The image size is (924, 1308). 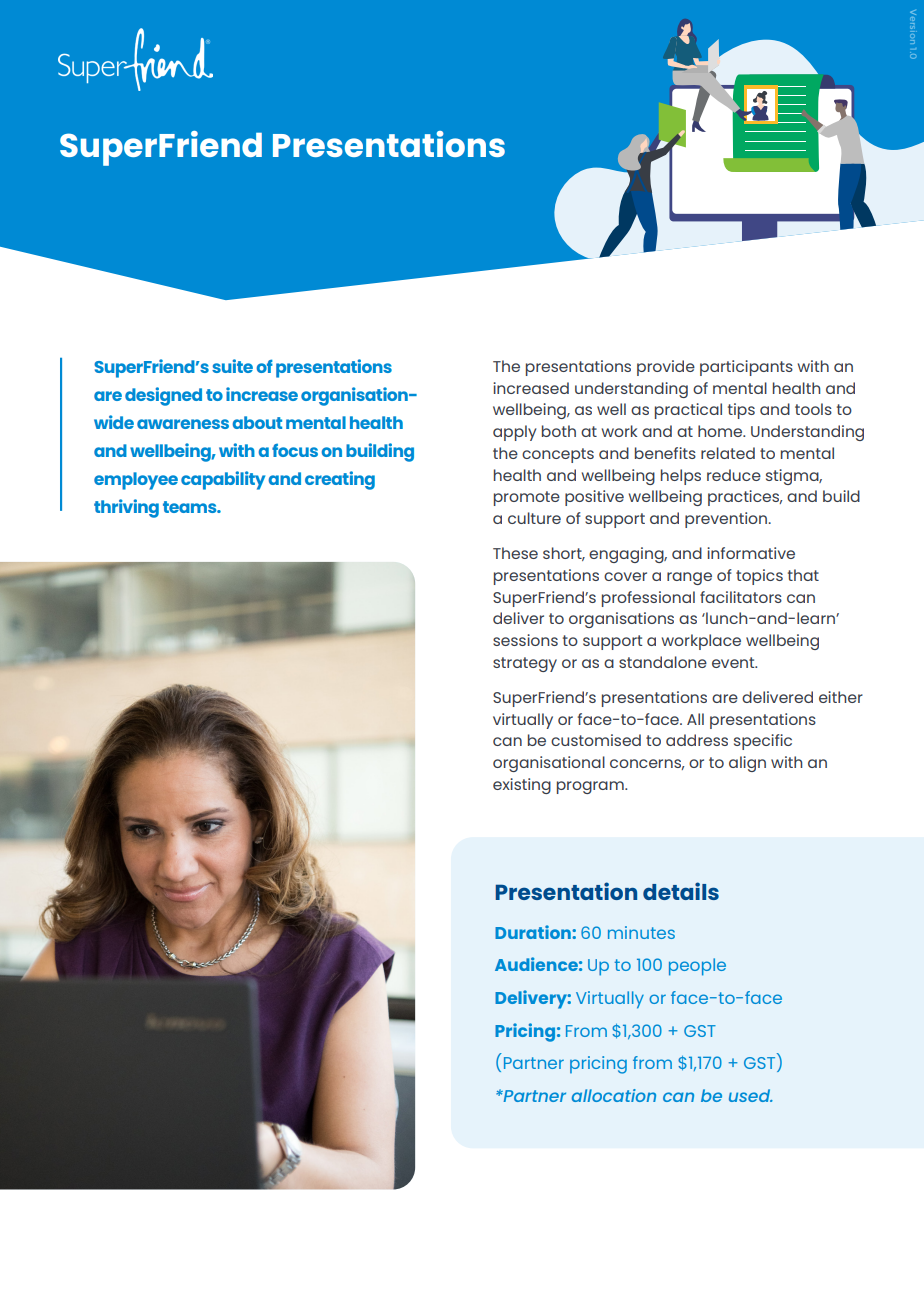 I want to click on people, so click(x=697, y=967).
